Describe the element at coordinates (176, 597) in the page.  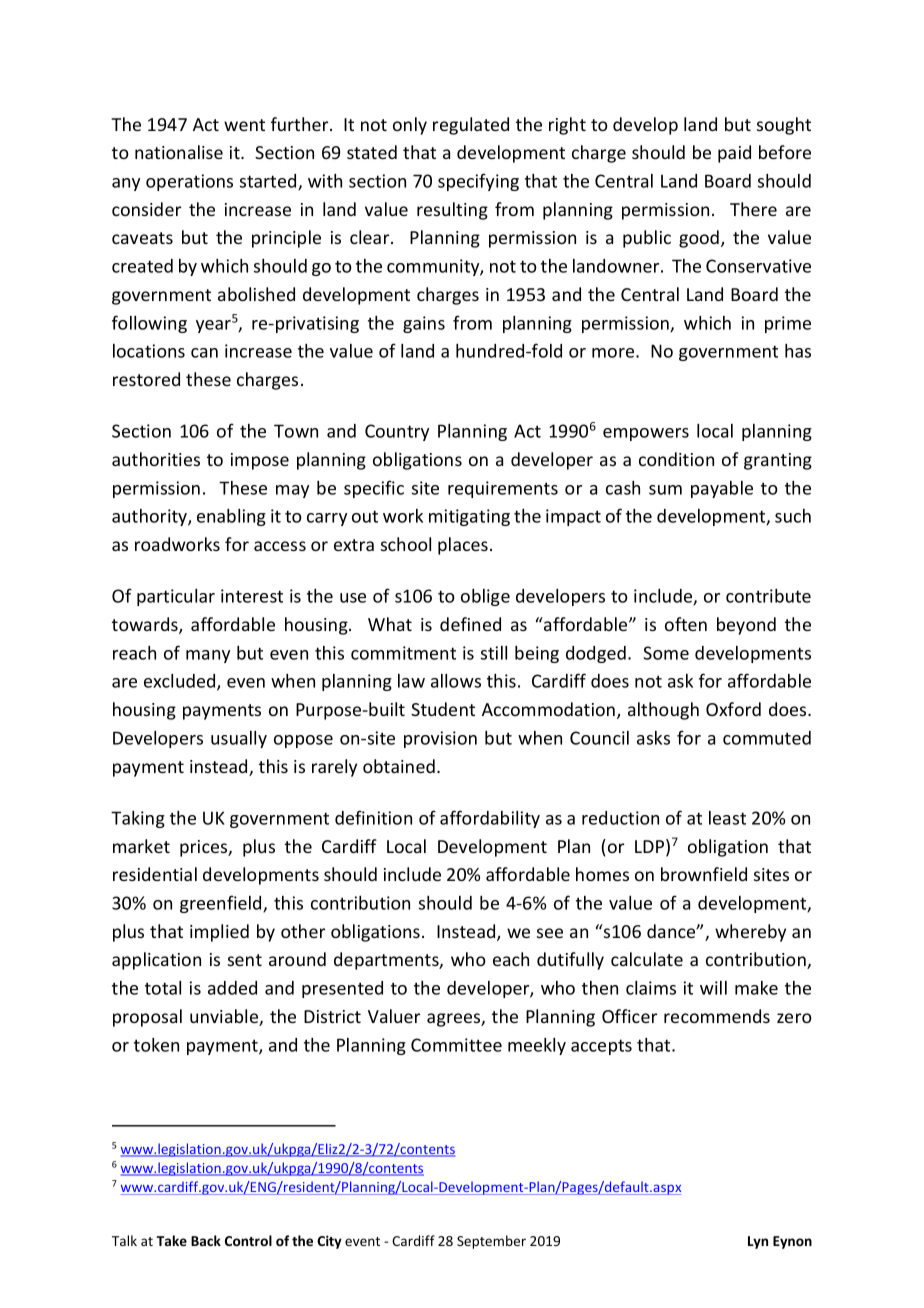
I see `particular` at that location.
